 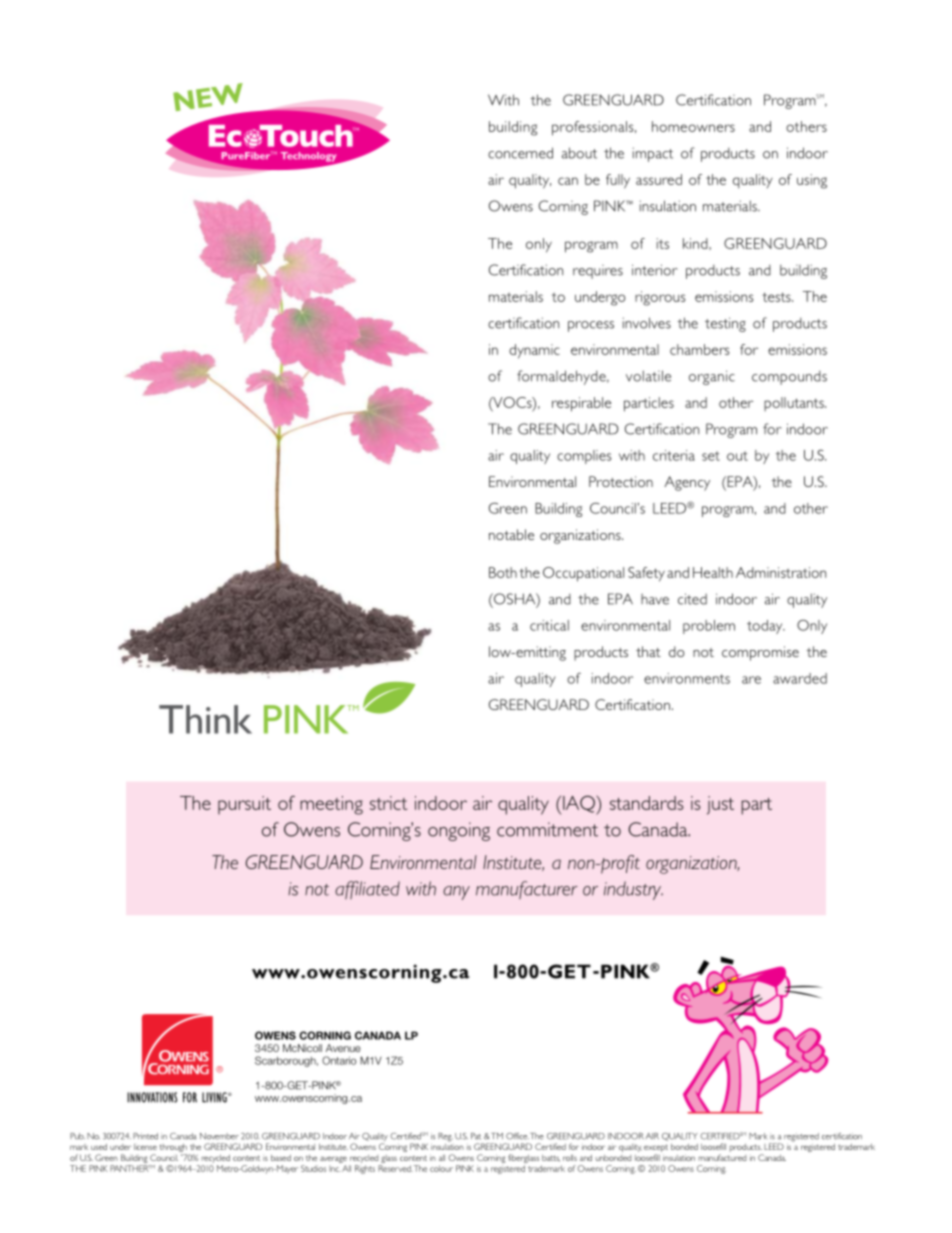 I want to click on Printed, so click(x=145, y=1136).
